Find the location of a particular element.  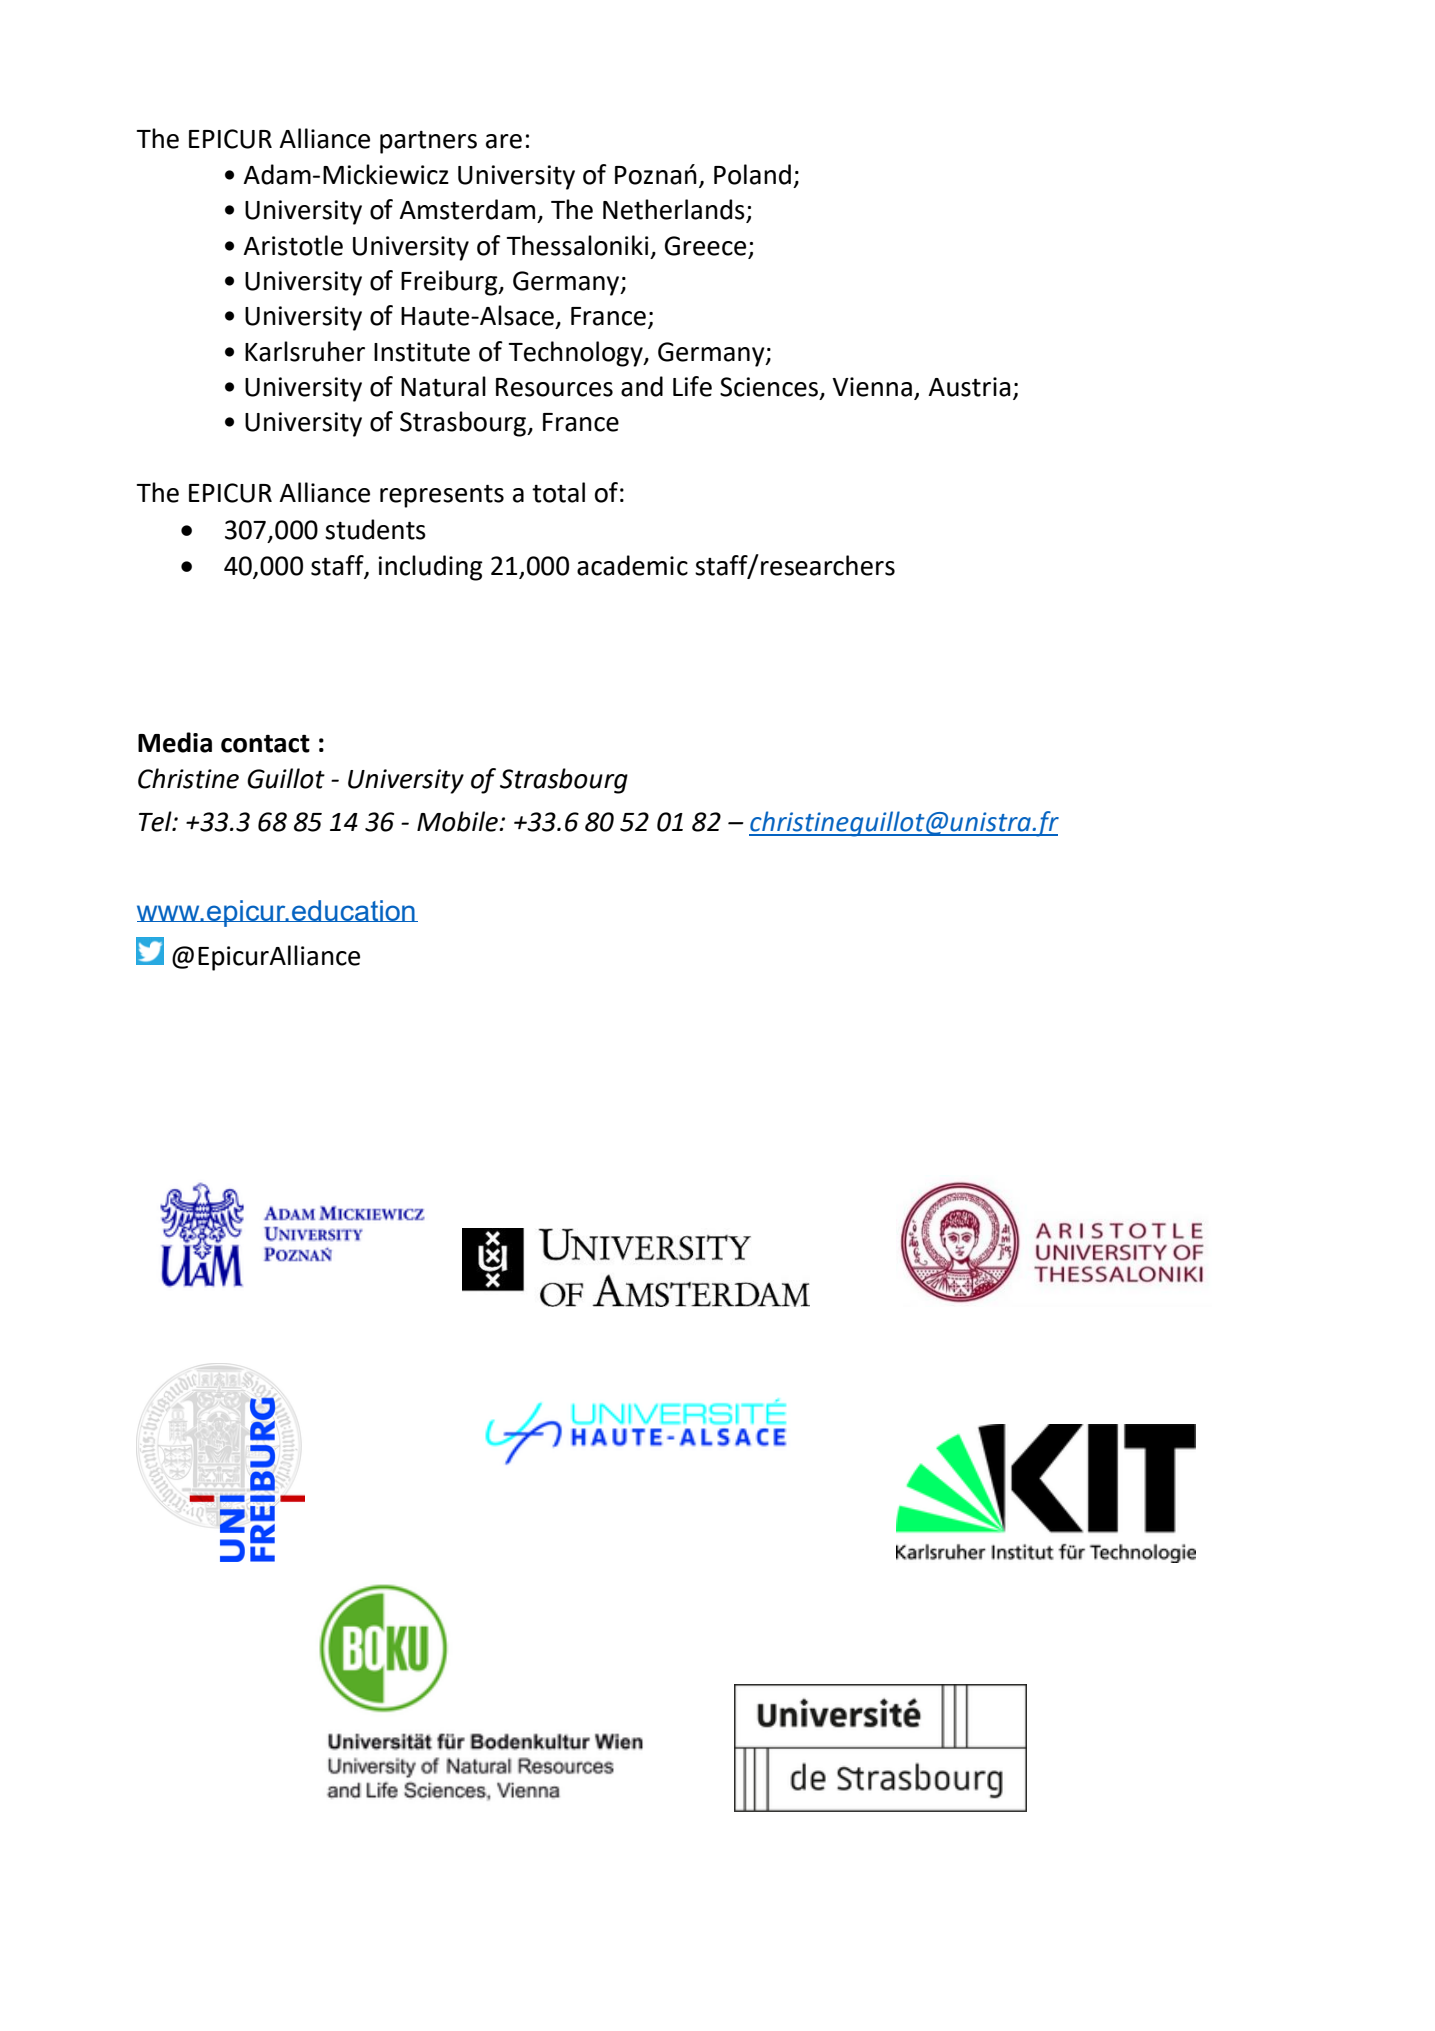

Tel is located at coordinates (156, 821).
